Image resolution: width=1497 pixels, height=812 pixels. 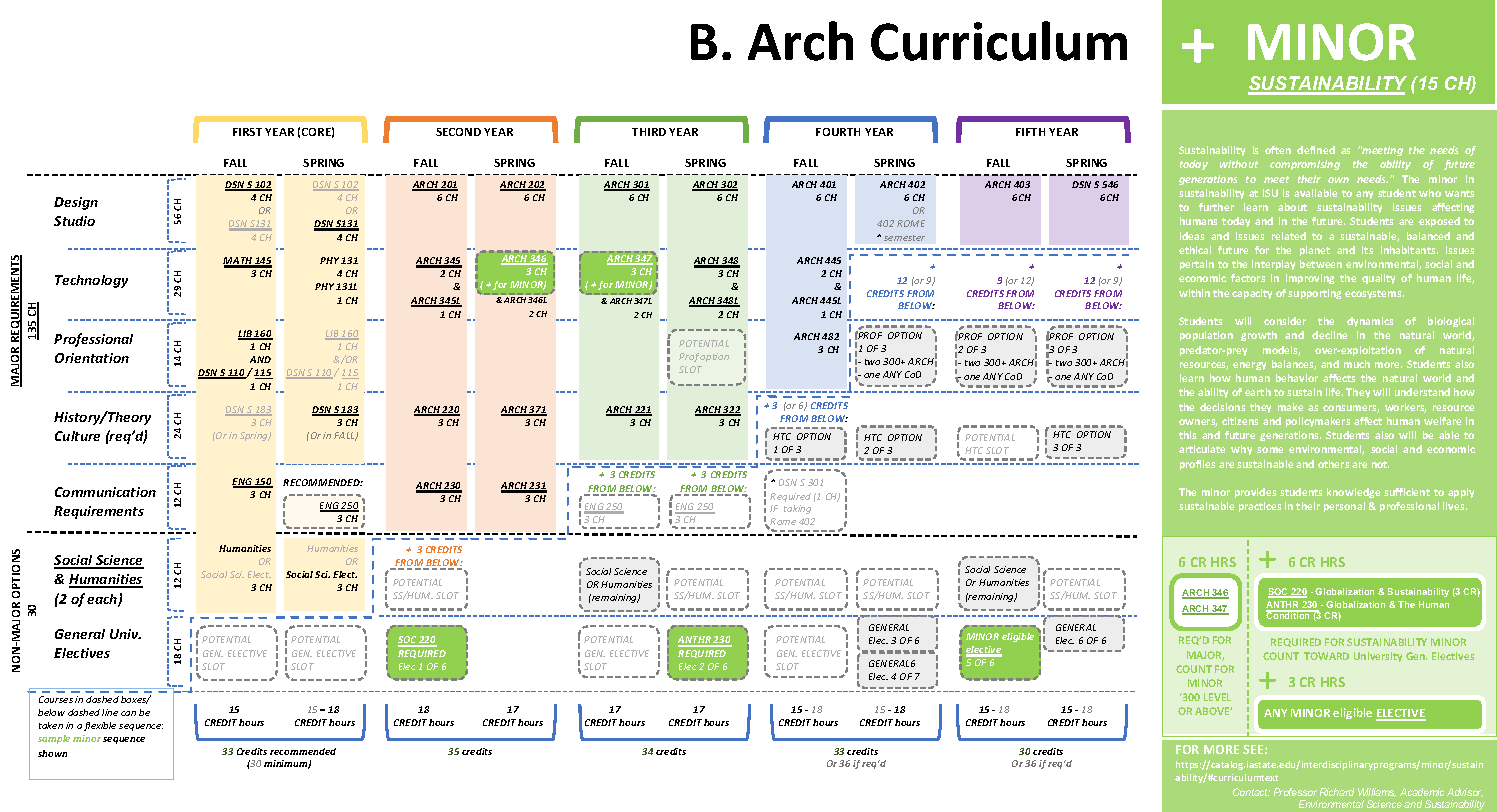 I want to click on FOURTH, so click(x=838, y=132).
